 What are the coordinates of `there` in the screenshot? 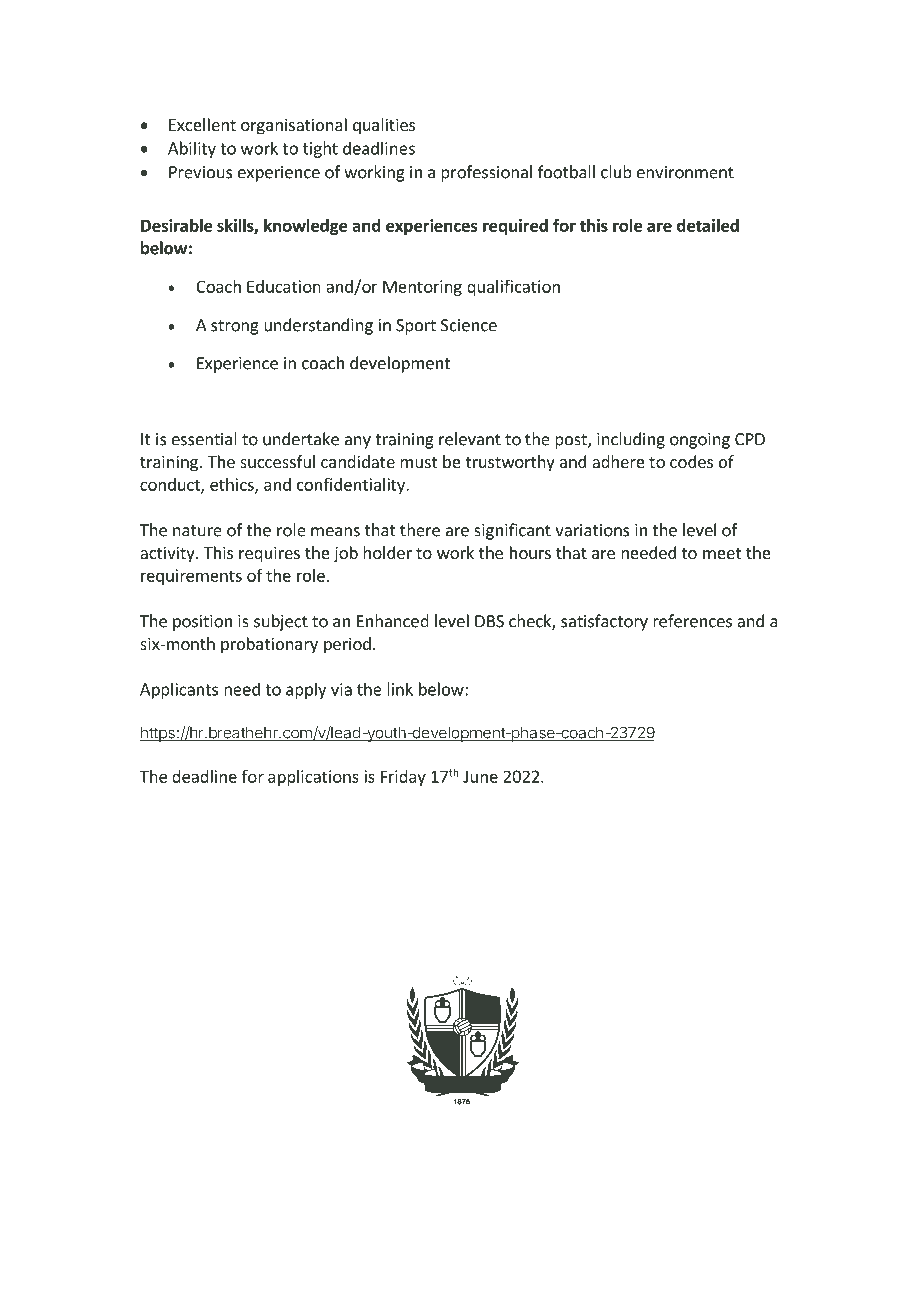 It's located at (420, 530).
